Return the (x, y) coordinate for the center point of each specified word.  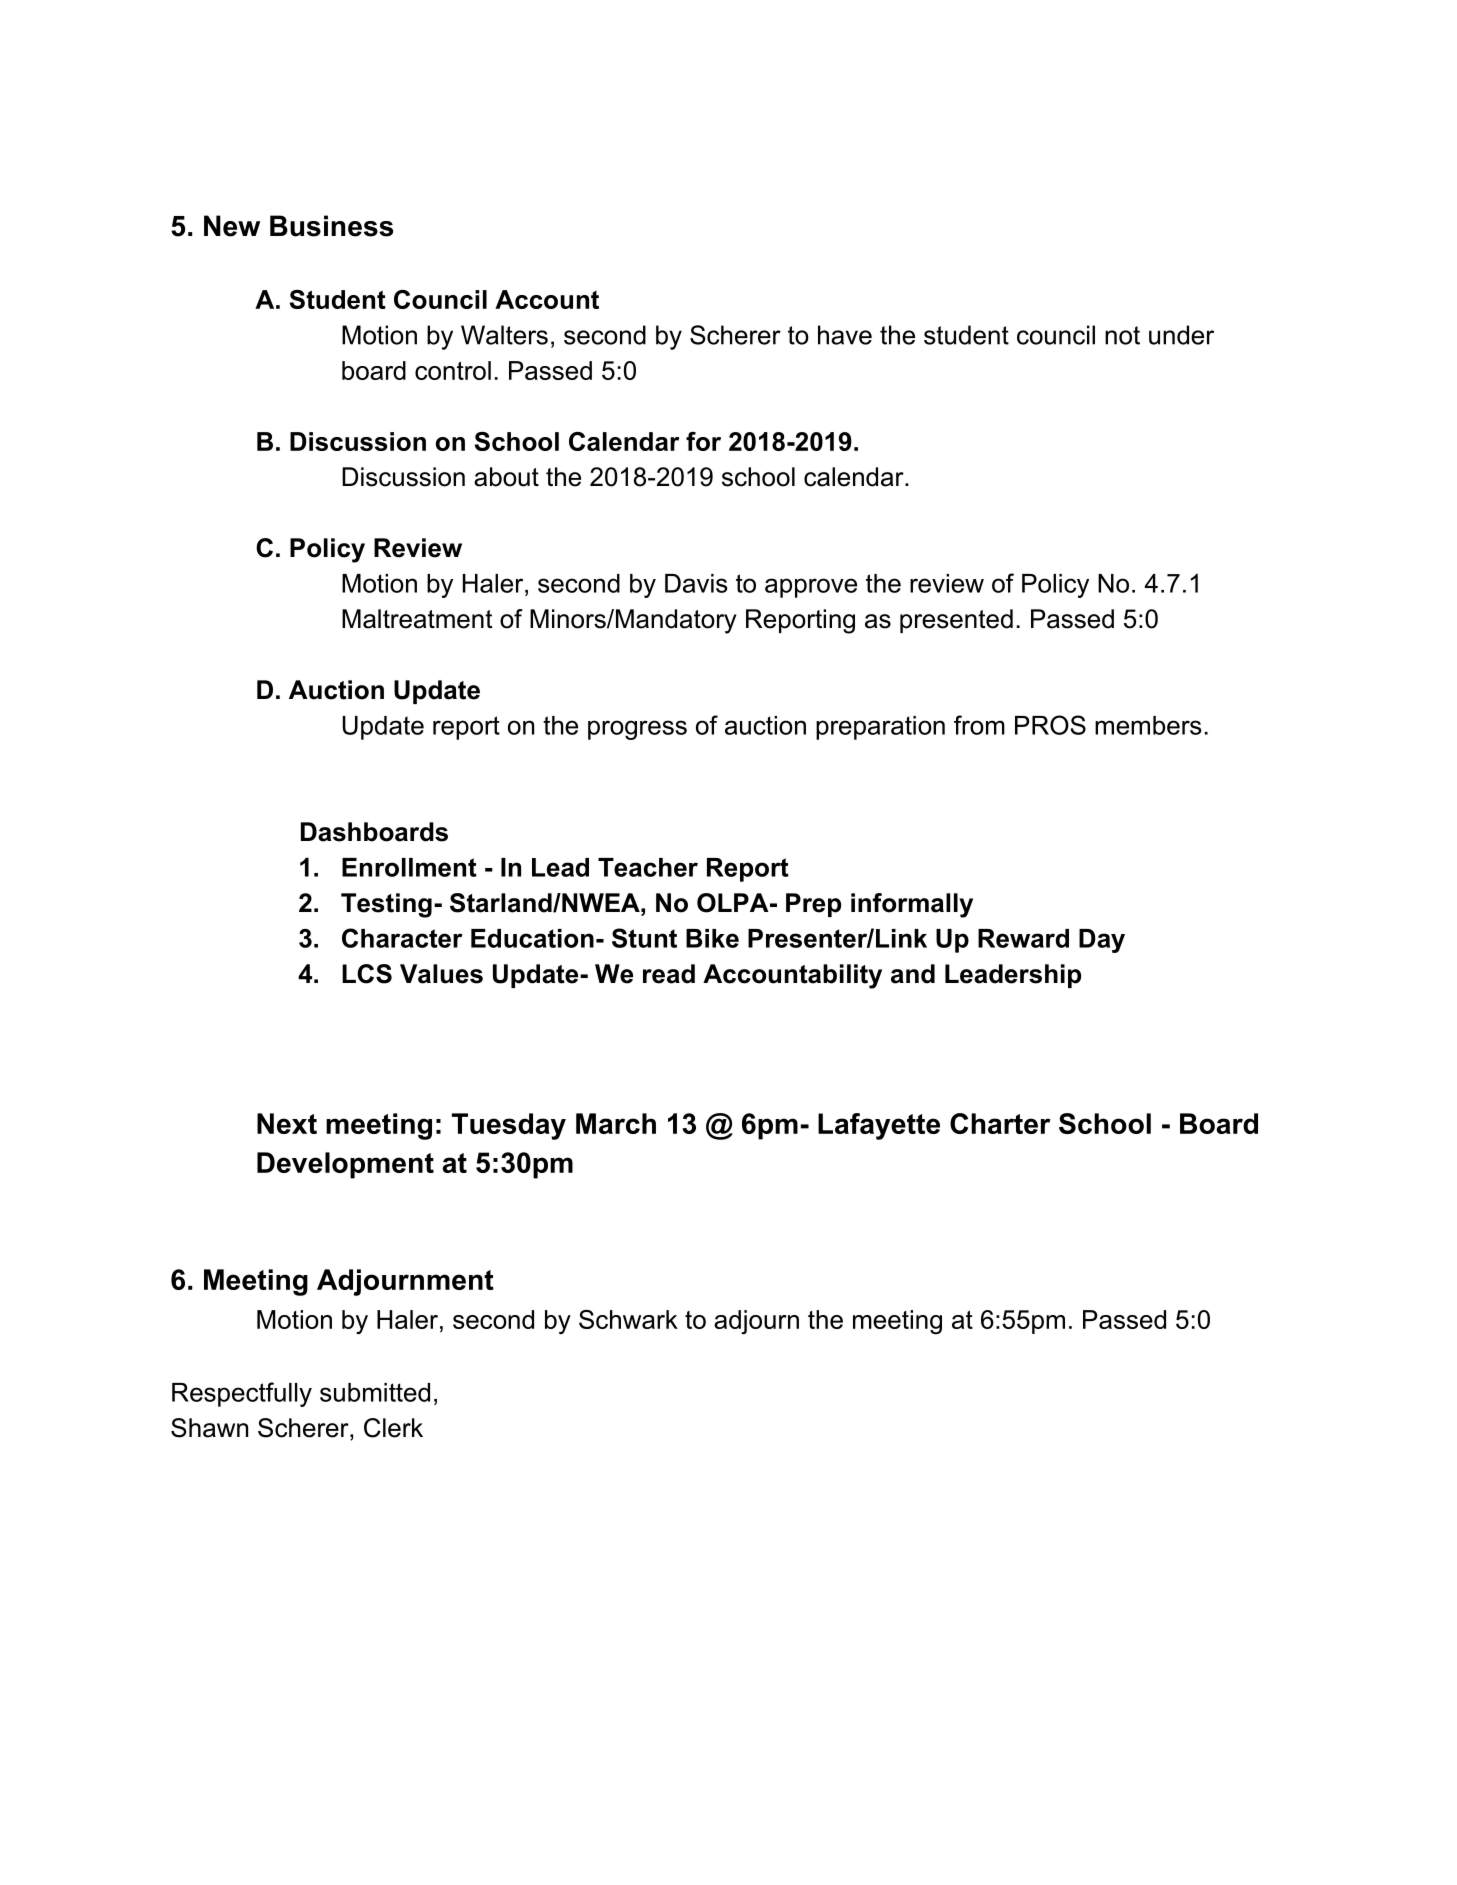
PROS (1050, 725)
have (845, 335)
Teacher (648, 867)
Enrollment (409, 867)
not (1122, 335)
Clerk (393, 1428)
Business (331, 226)
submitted (375, 1392)
